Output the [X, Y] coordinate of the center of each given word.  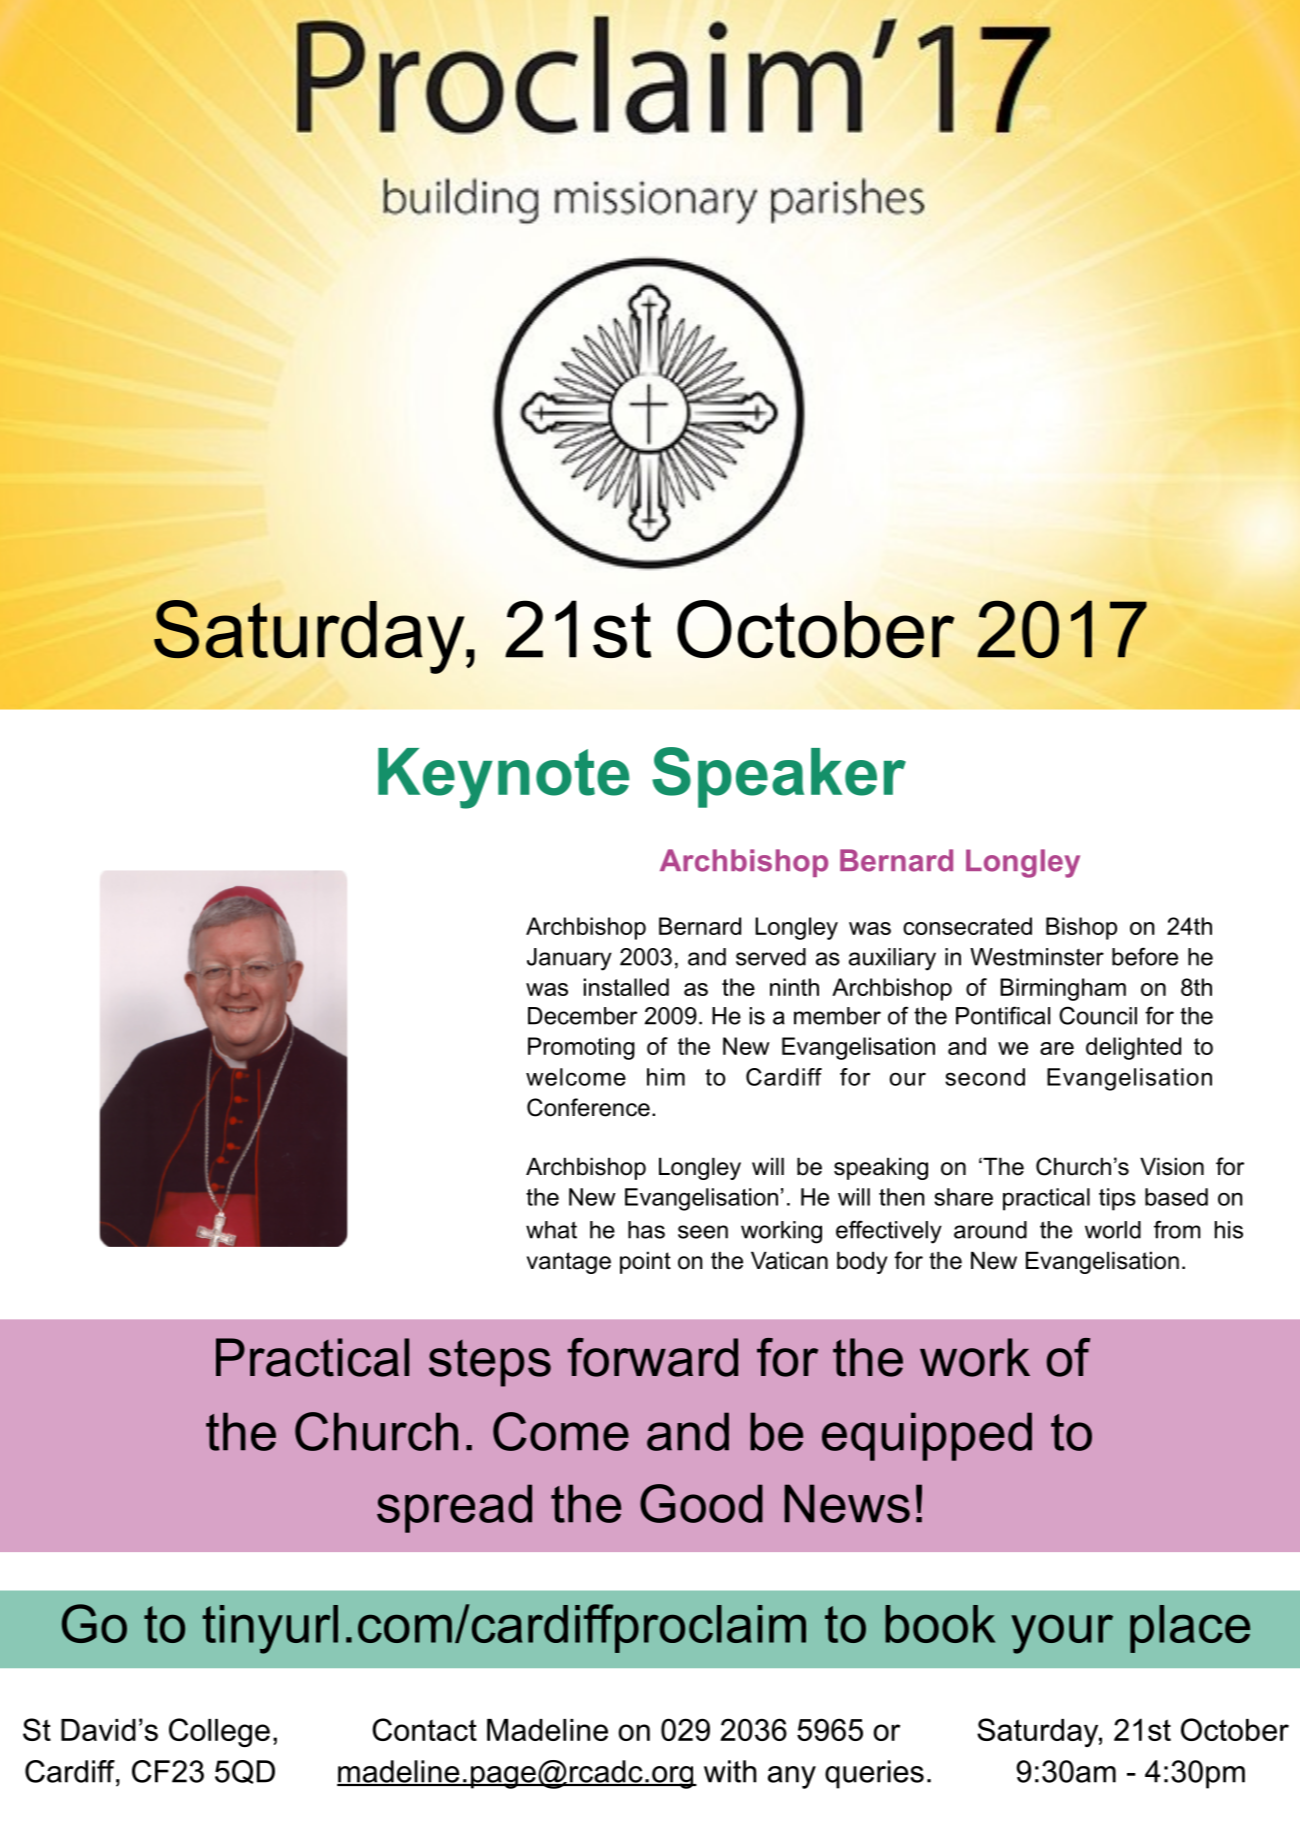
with [730, 1771]
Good [701, 1503]
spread [454, 1508]
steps [490, 1363]
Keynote [504, 778]
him [666, 1077]
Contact [424, 1729]
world [1113, 1230]
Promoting [581, 1048]
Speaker [779, 777]
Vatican [789, 1260]
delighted [1133, 1048]
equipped [927, 1436]
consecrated [967, 926]
